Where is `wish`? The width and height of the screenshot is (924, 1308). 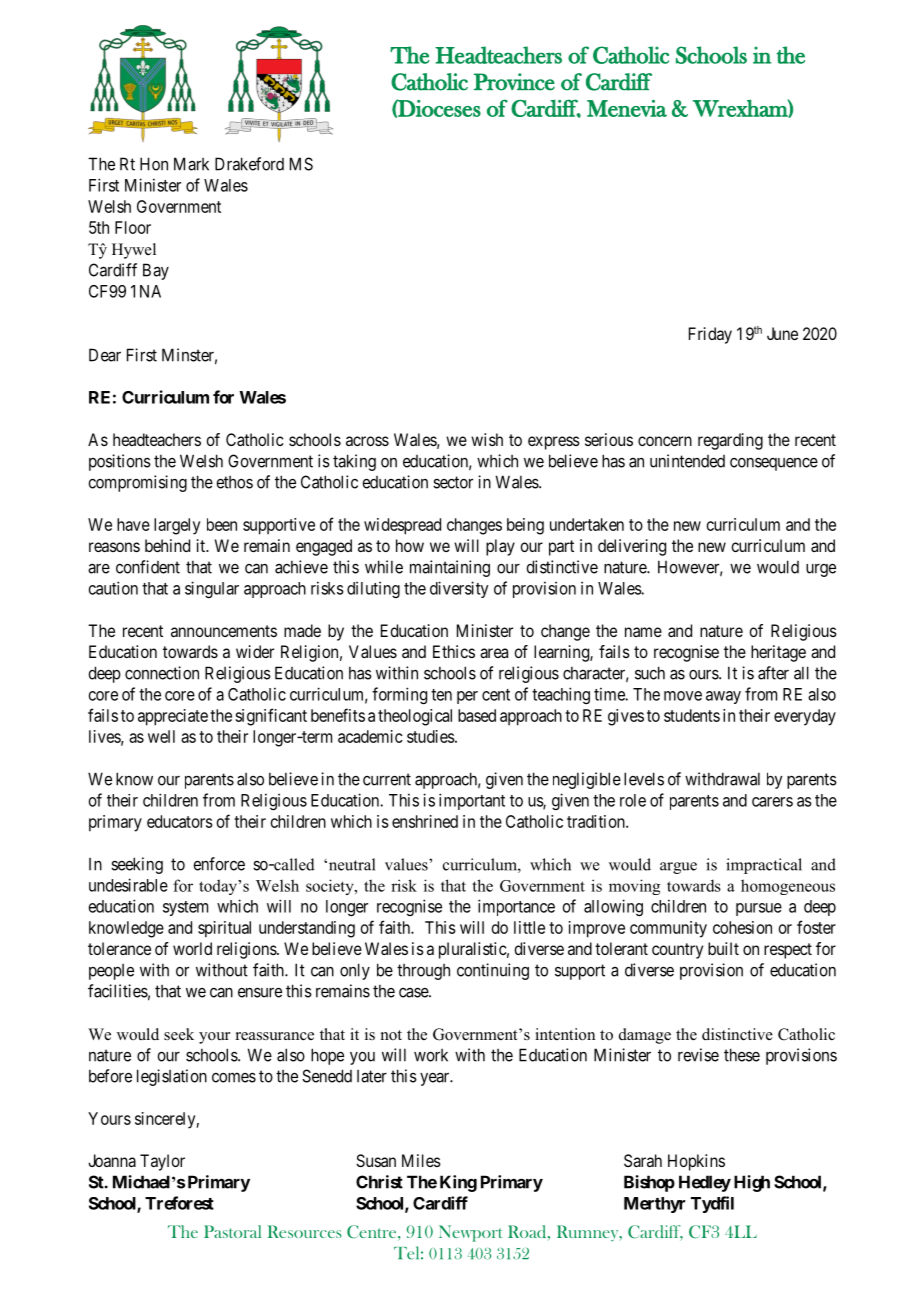 wish is located at coordinates (487, 439).
